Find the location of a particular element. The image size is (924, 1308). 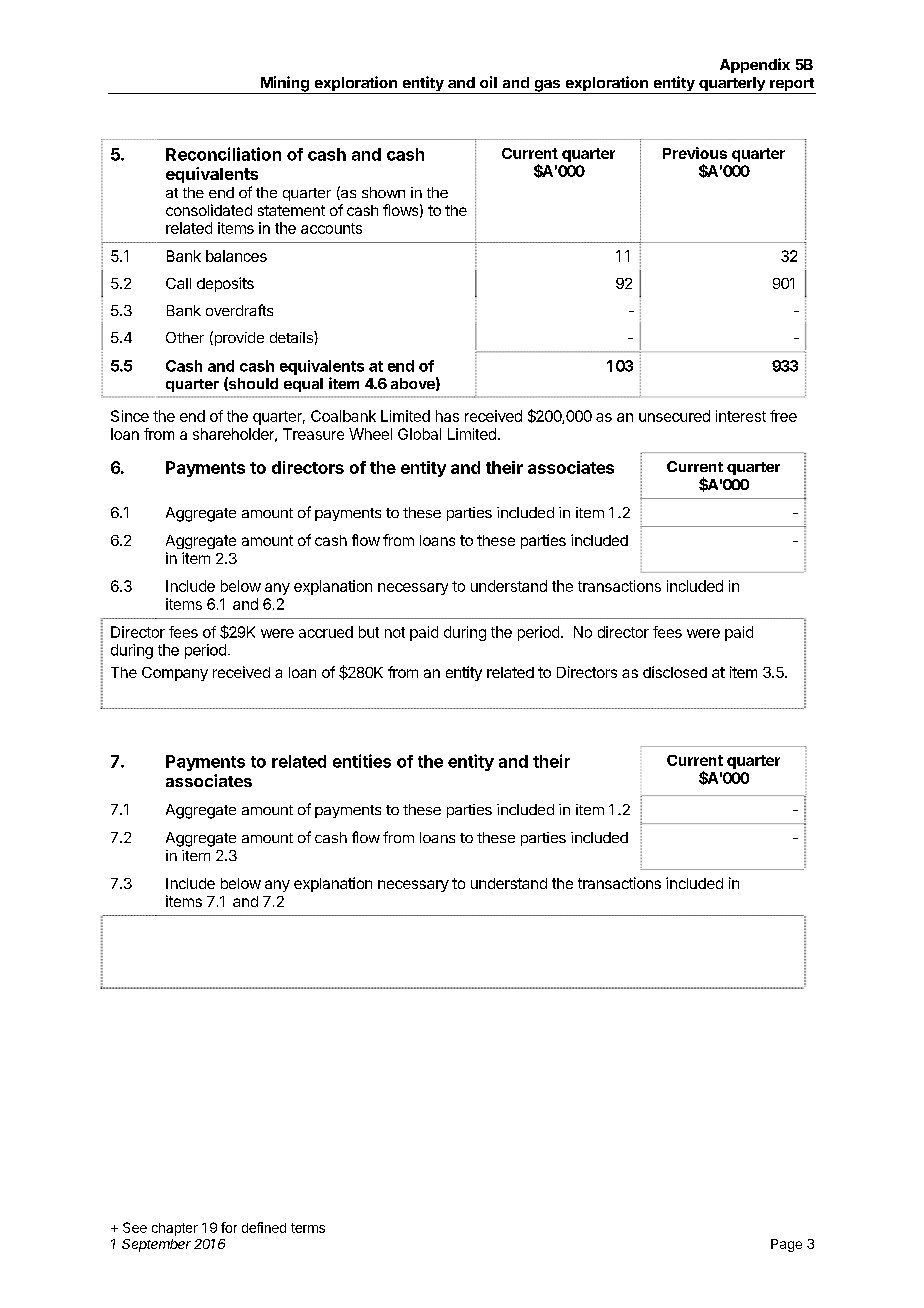

Appendix is located at coordinates (755, 65).
